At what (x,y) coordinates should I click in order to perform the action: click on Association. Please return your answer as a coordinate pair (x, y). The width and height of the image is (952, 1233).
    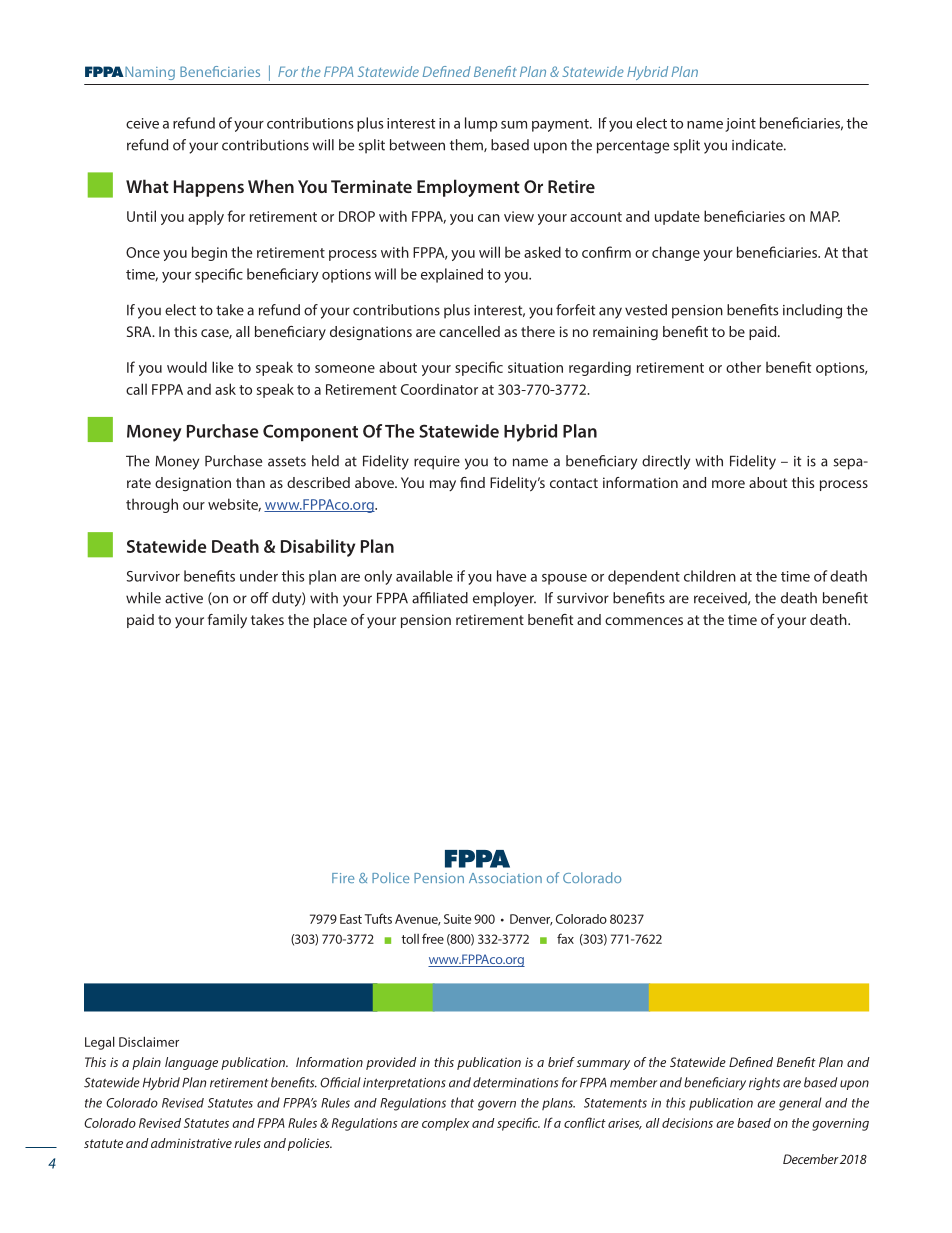
    Looking at the image, I should click on (505, 878).
